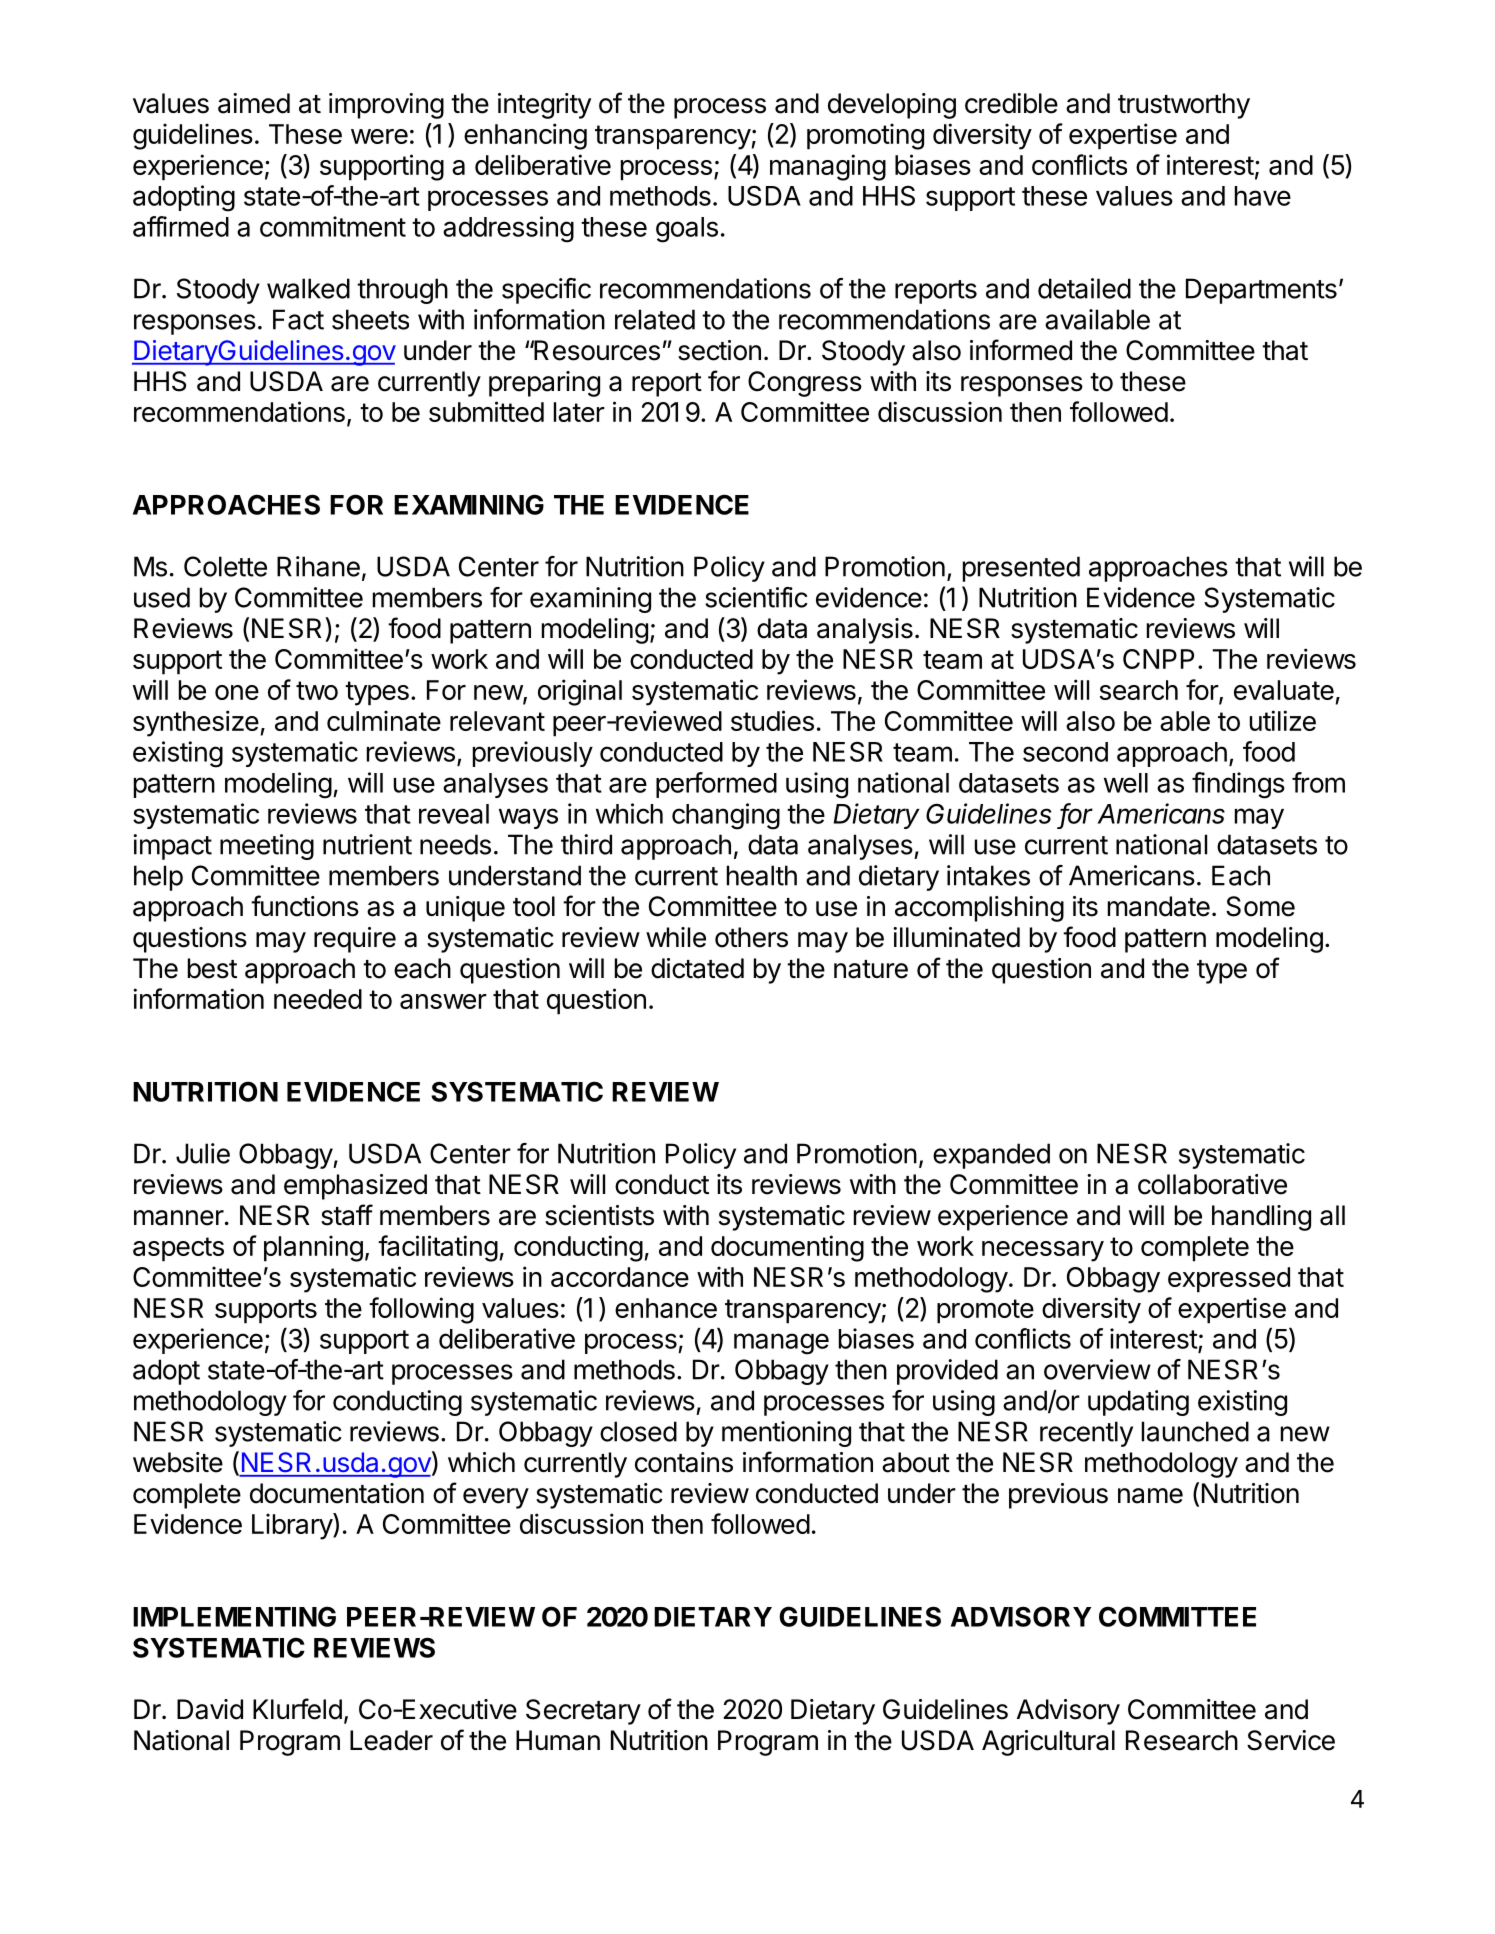  What do you see at coordinates (828, 167) in the page?
I see `managing` at bounding box center [828, 167].
